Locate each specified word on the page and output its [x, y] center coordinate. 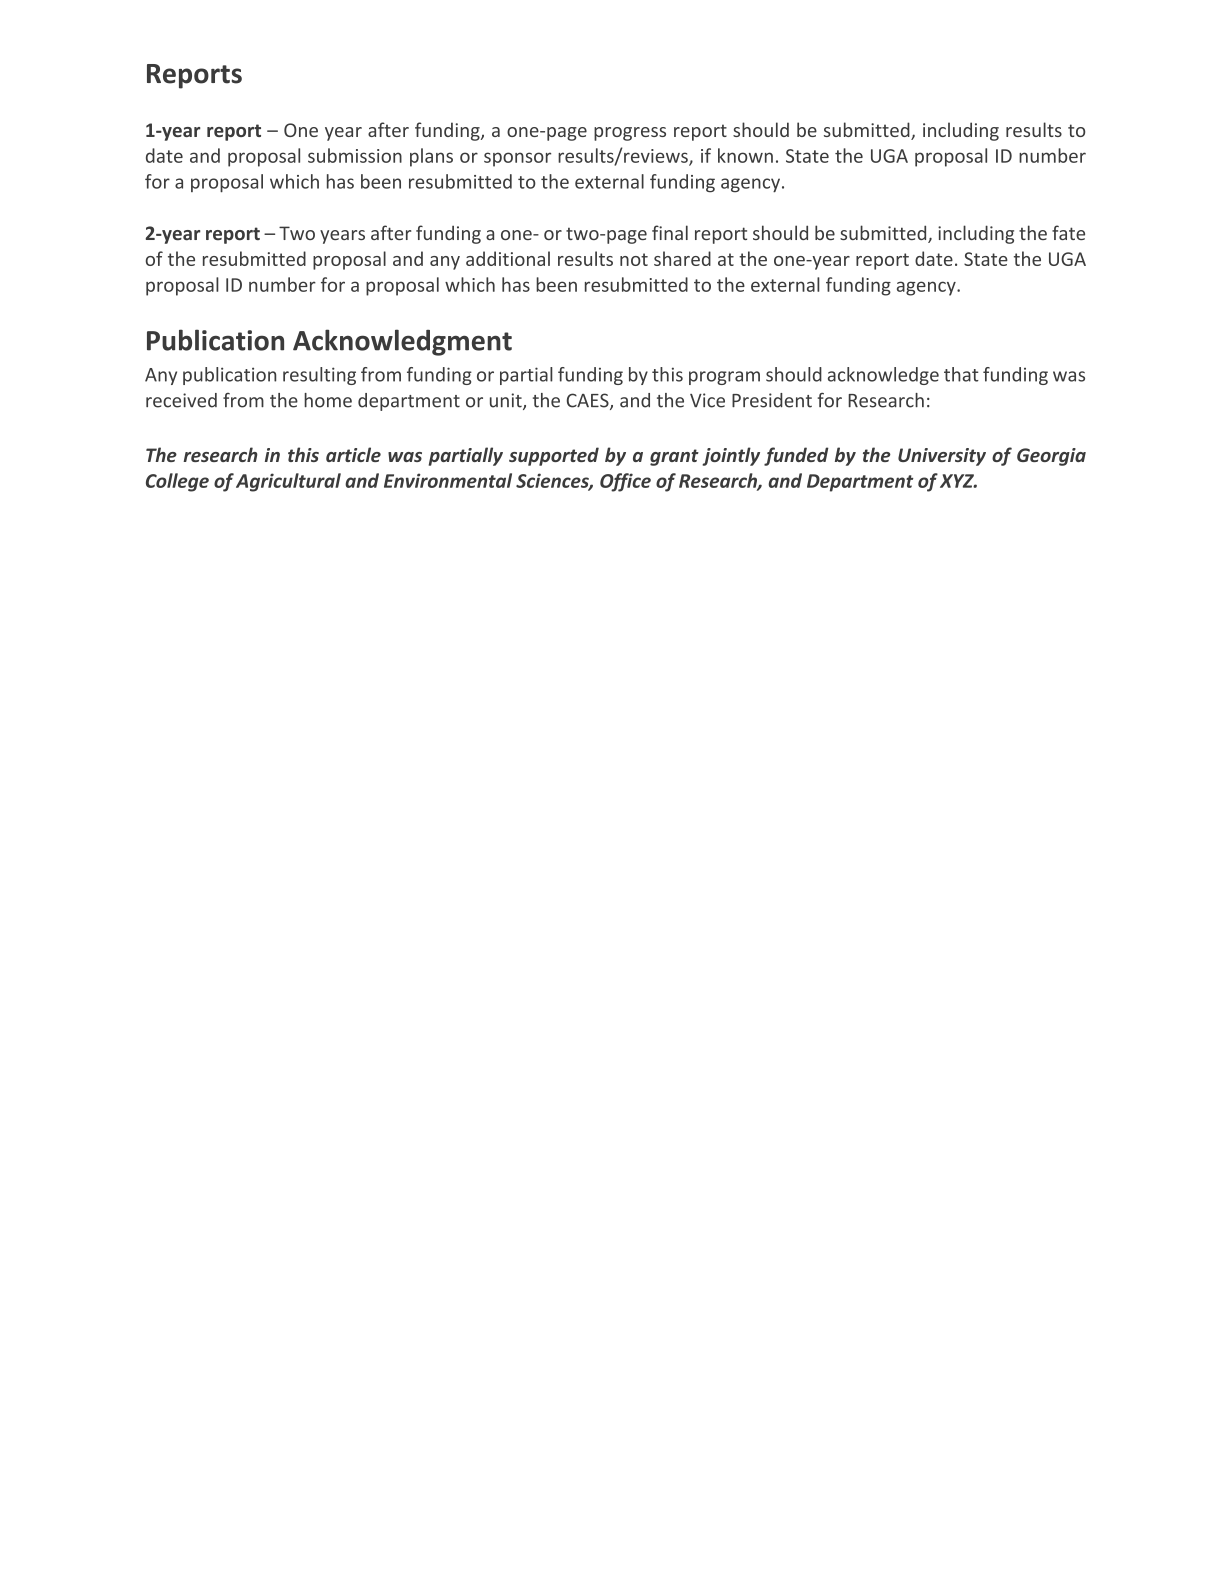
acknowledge [883, 376]
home [328, 400]
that [961, 374]
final [670, 232]
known [745, 155]
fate [1068, 232]
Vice [707, 400]
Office [625, 482]
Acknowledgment [402, 342]
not [634, 259]
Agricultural [288, 482]
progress [630, 134]
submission [355, 155]
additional [508, 258]
